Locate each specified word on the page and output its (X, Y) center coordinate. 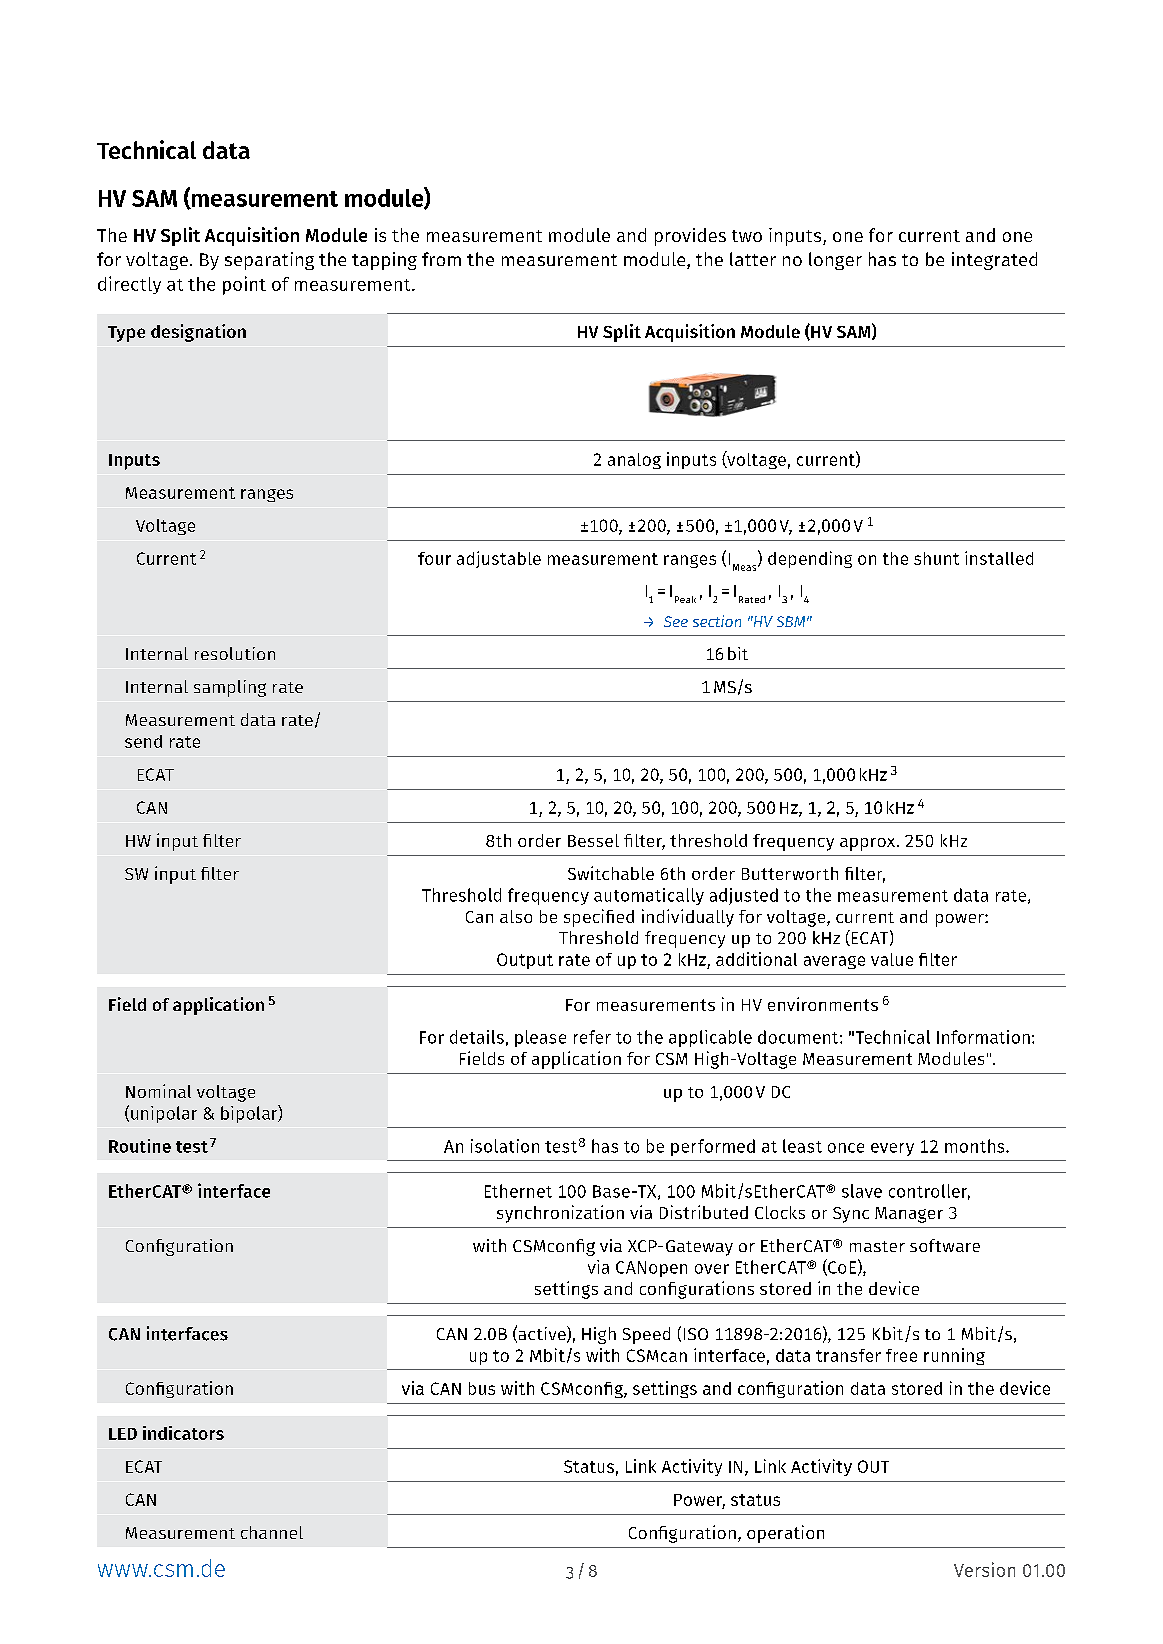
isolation (505, 1146)
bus (482, 1388)
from (441, 259)
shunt (936, 558)
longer (835, 261)
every (892, 1149)
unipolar (164, 1114)
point (244, 285)
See (676, 621)
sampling (230, 688)
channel (272, 1532)
